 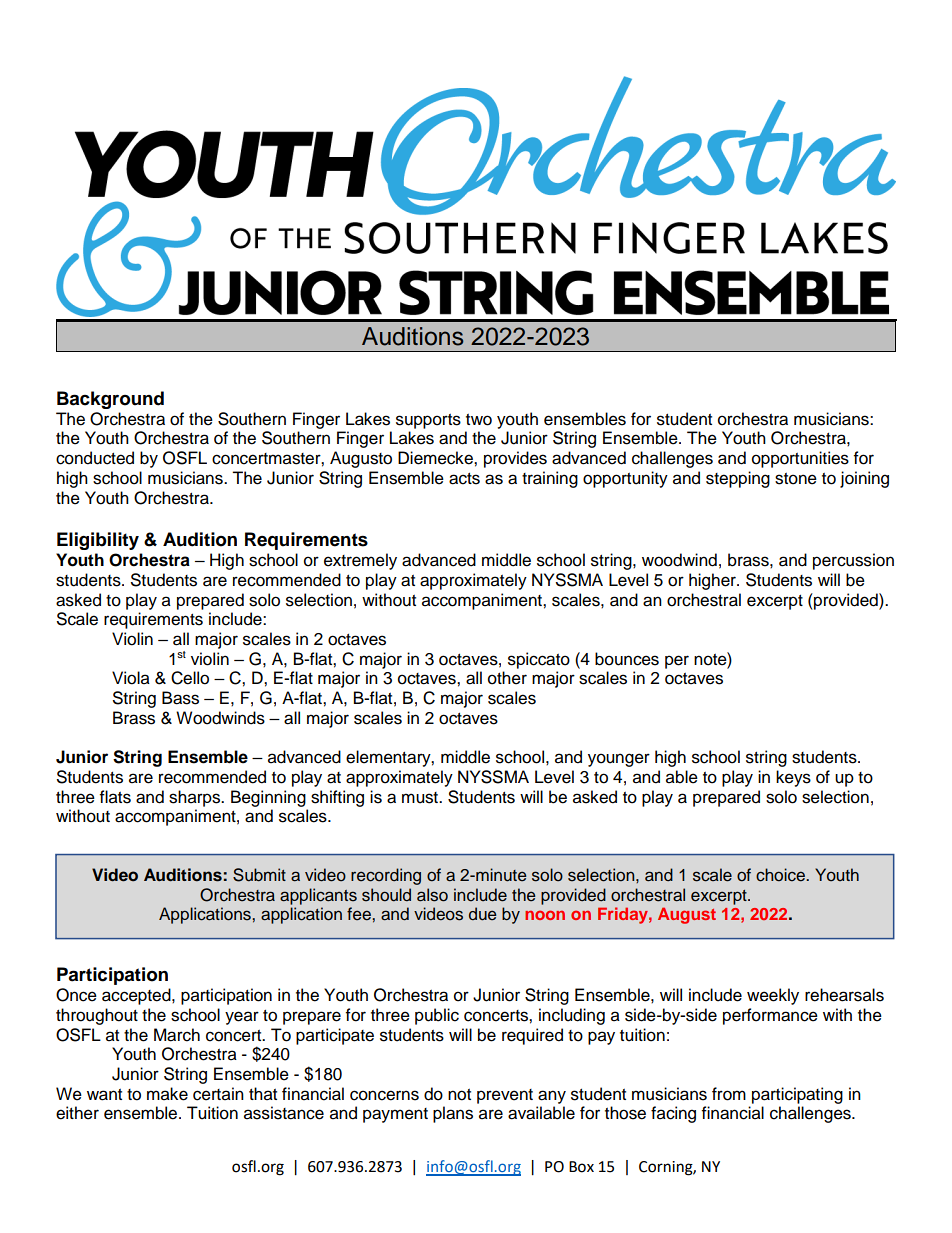 What do you see at coordinates (110, 400) in the page?
I see `Background` at bounding box center [110, 400].
